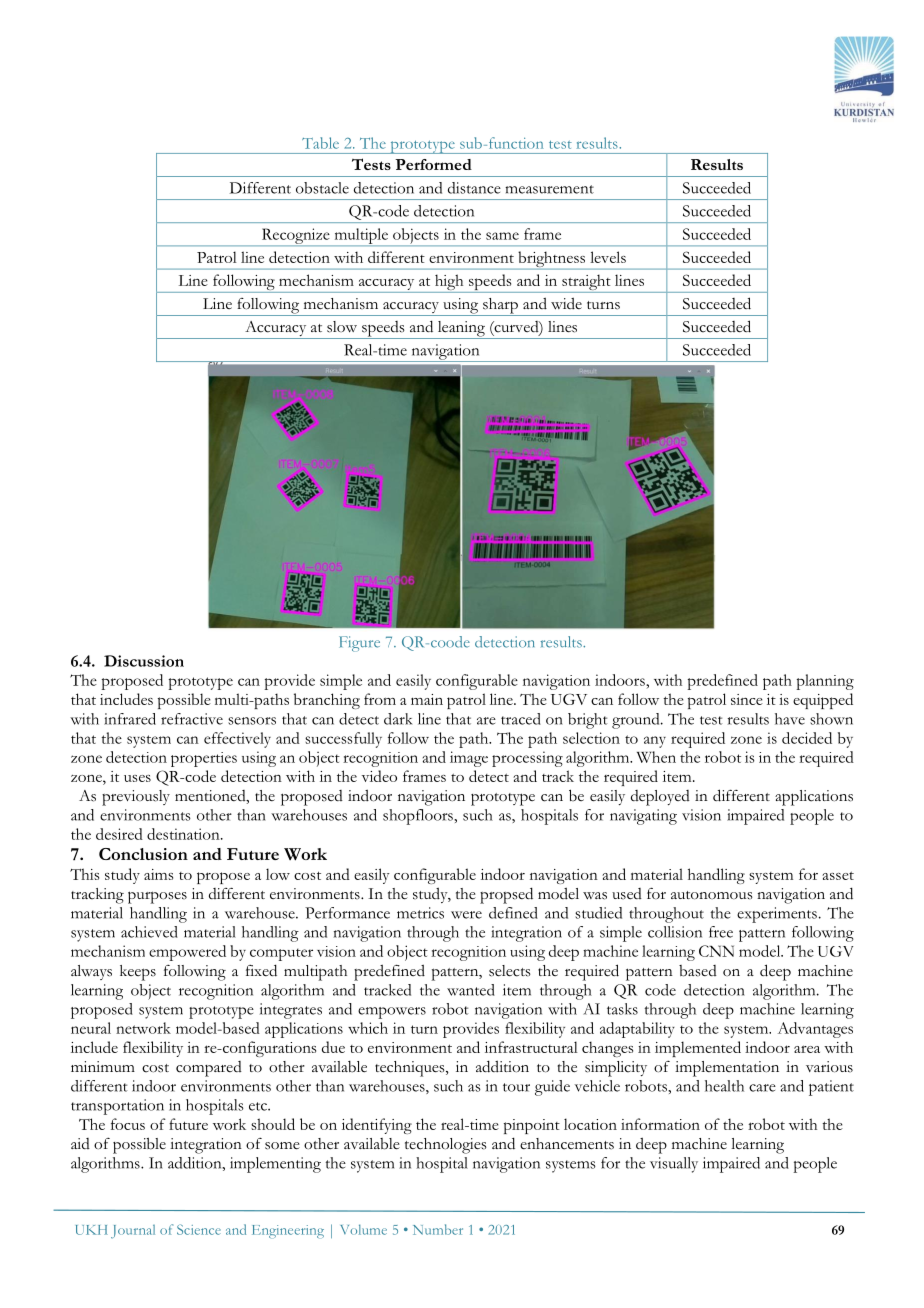 This document has width=924, height=1308. Describe the element at coordinates (438, 1229) in the document. I see `Number` at that location.
